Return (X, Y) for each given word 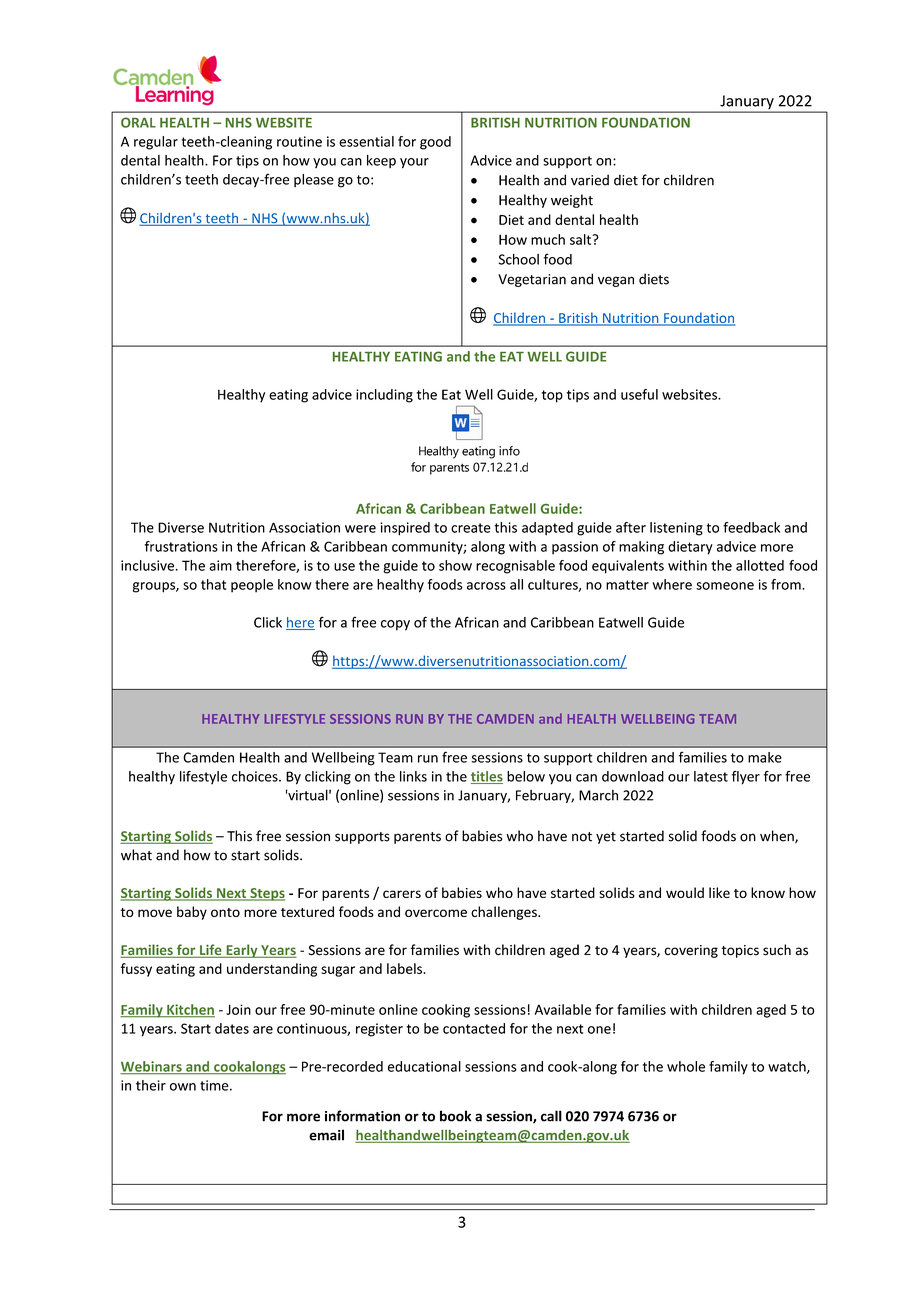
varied (590, 180)
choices (256, 776)
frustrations (181, 546)
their (151, 1085)
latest (711, 776)
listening (676, 529)
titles (487, 777)
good (435, 143)
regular (156, 143)
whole (686, 1066)
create (471, 528)
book (455, 1116)
